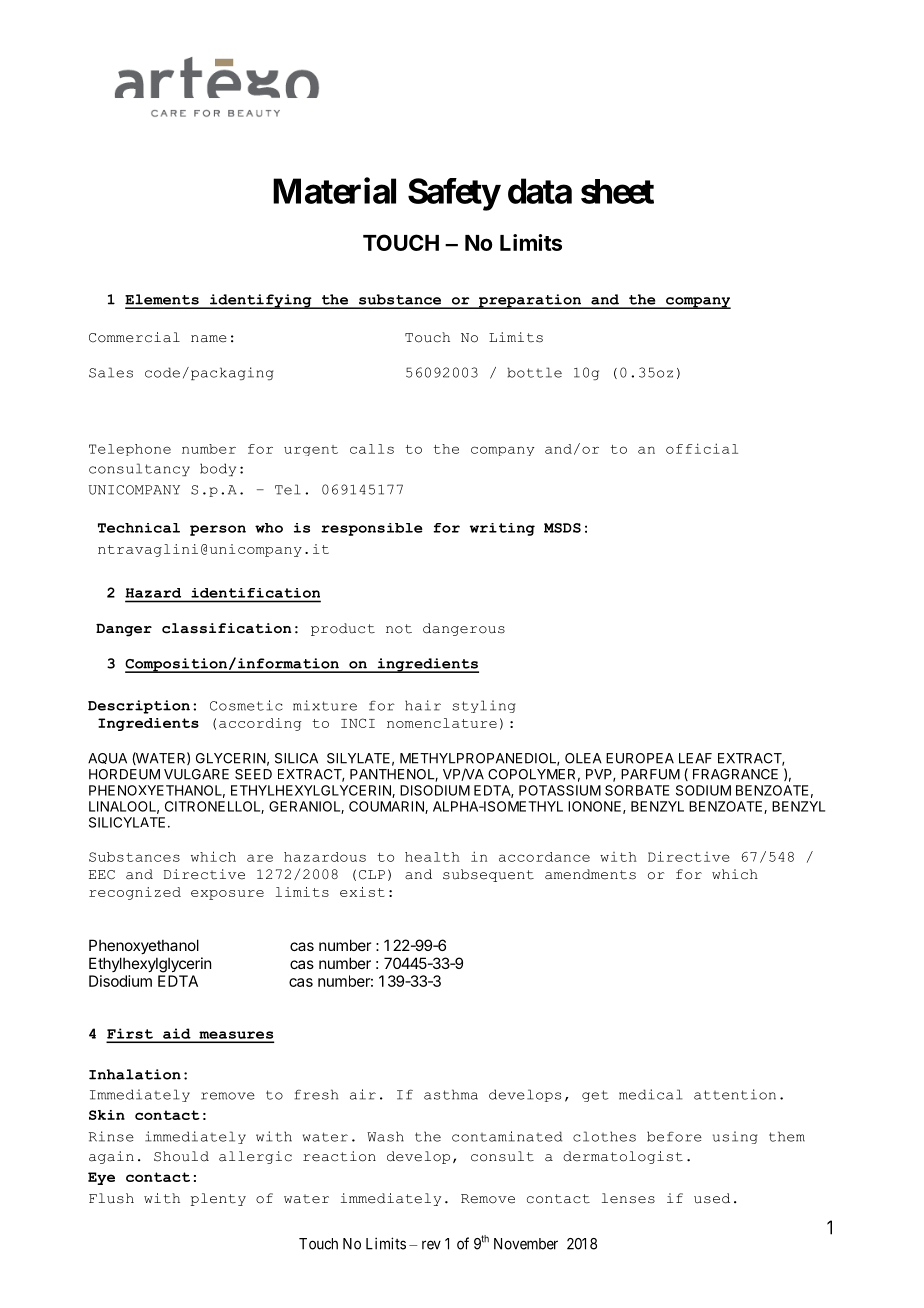 The image size is (924, 1308). Describe the element at coordinates (617, 191) in the screenshot. I see `sheet` at that location.
